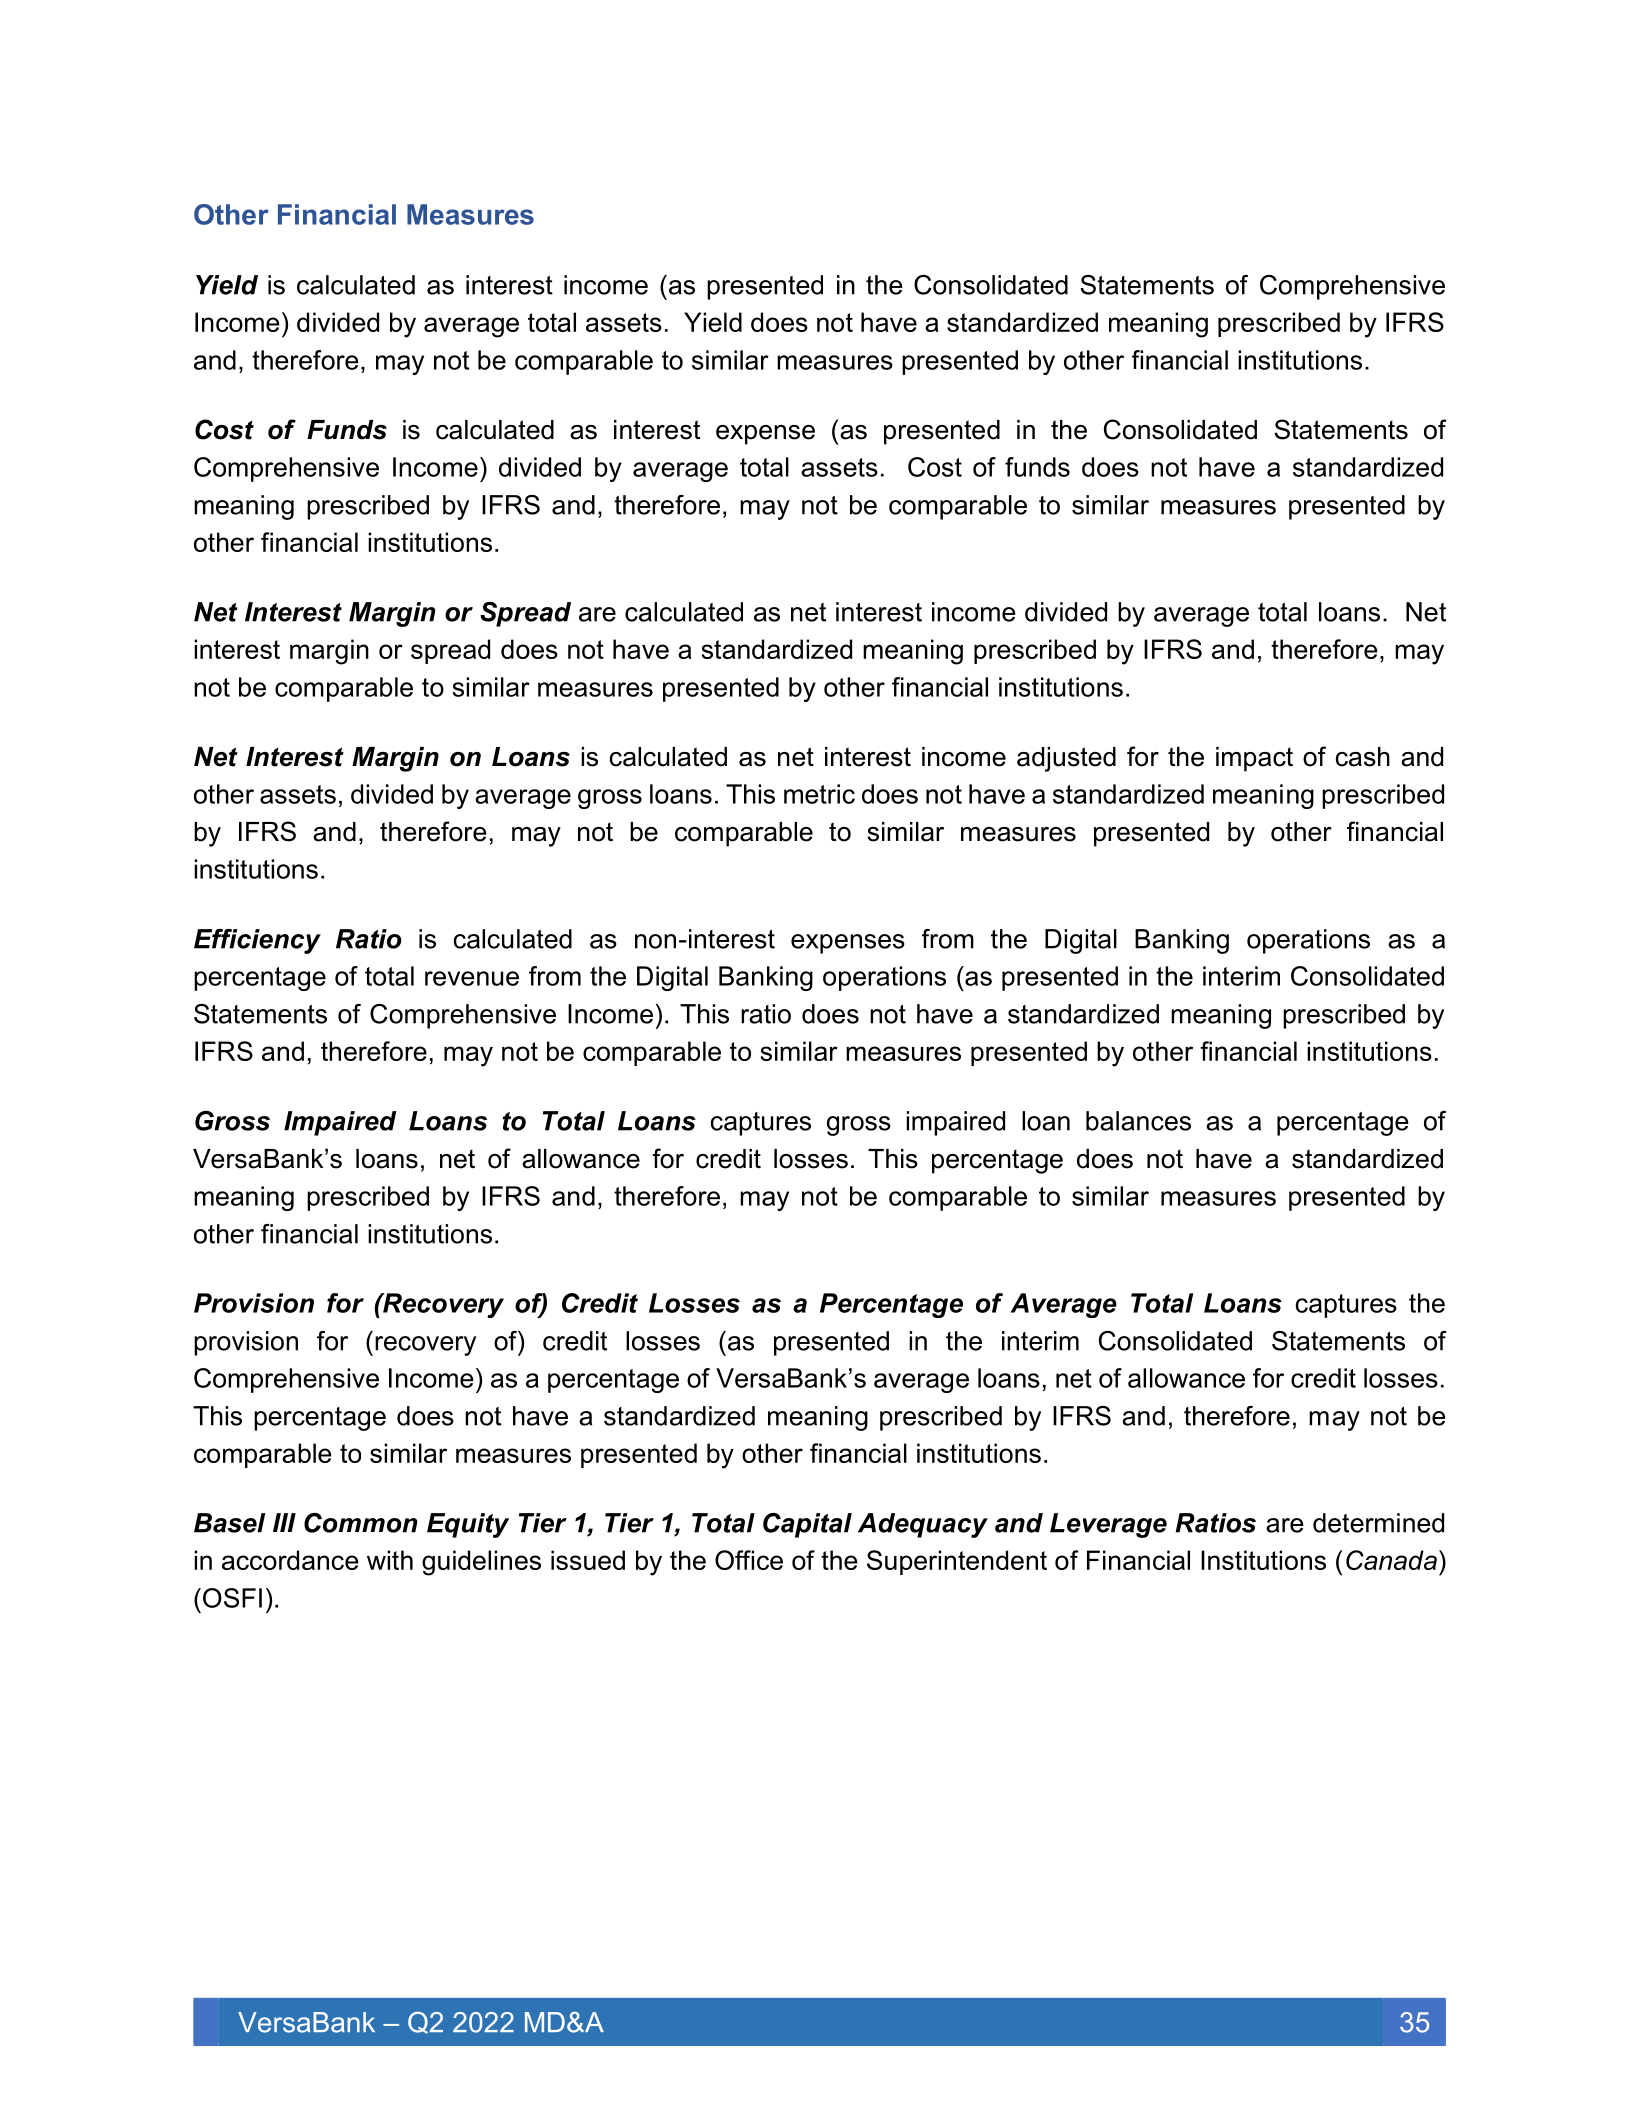  What do you see at coordinates (1254, 759) in the screenshot?
I see `impact` at bounding box center [1254, 759].
